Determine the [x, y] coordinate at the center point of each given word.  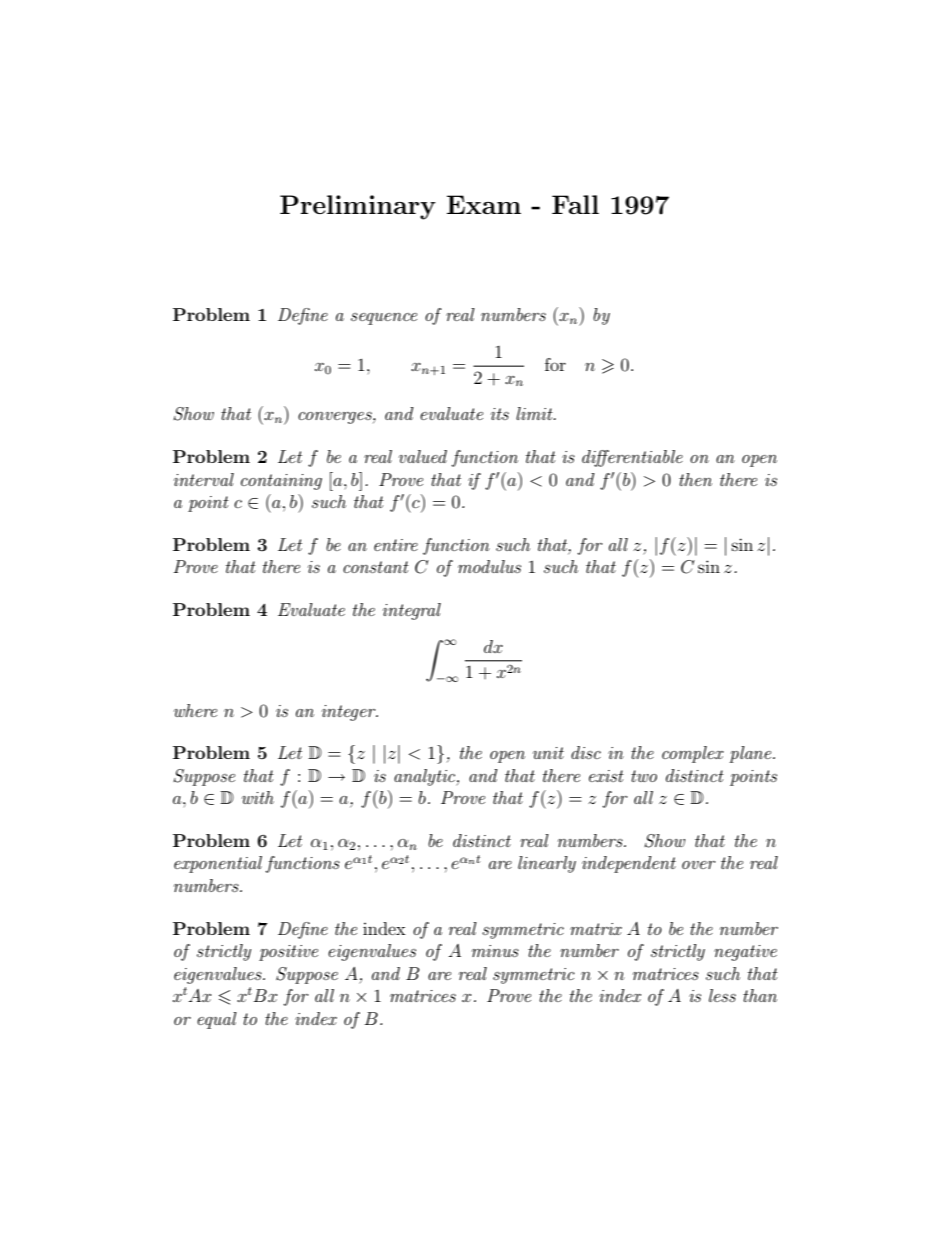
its [500, 414]
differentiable [632, 458]
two [644, 776]
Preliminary [358, 207]
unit [548, 753]
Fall [575, 204]
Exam [484, 204]
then [695, 479]
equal [217, 1020]
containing [281, 482]
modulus [489, 566]
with [258, 797]
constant [376, 567]
